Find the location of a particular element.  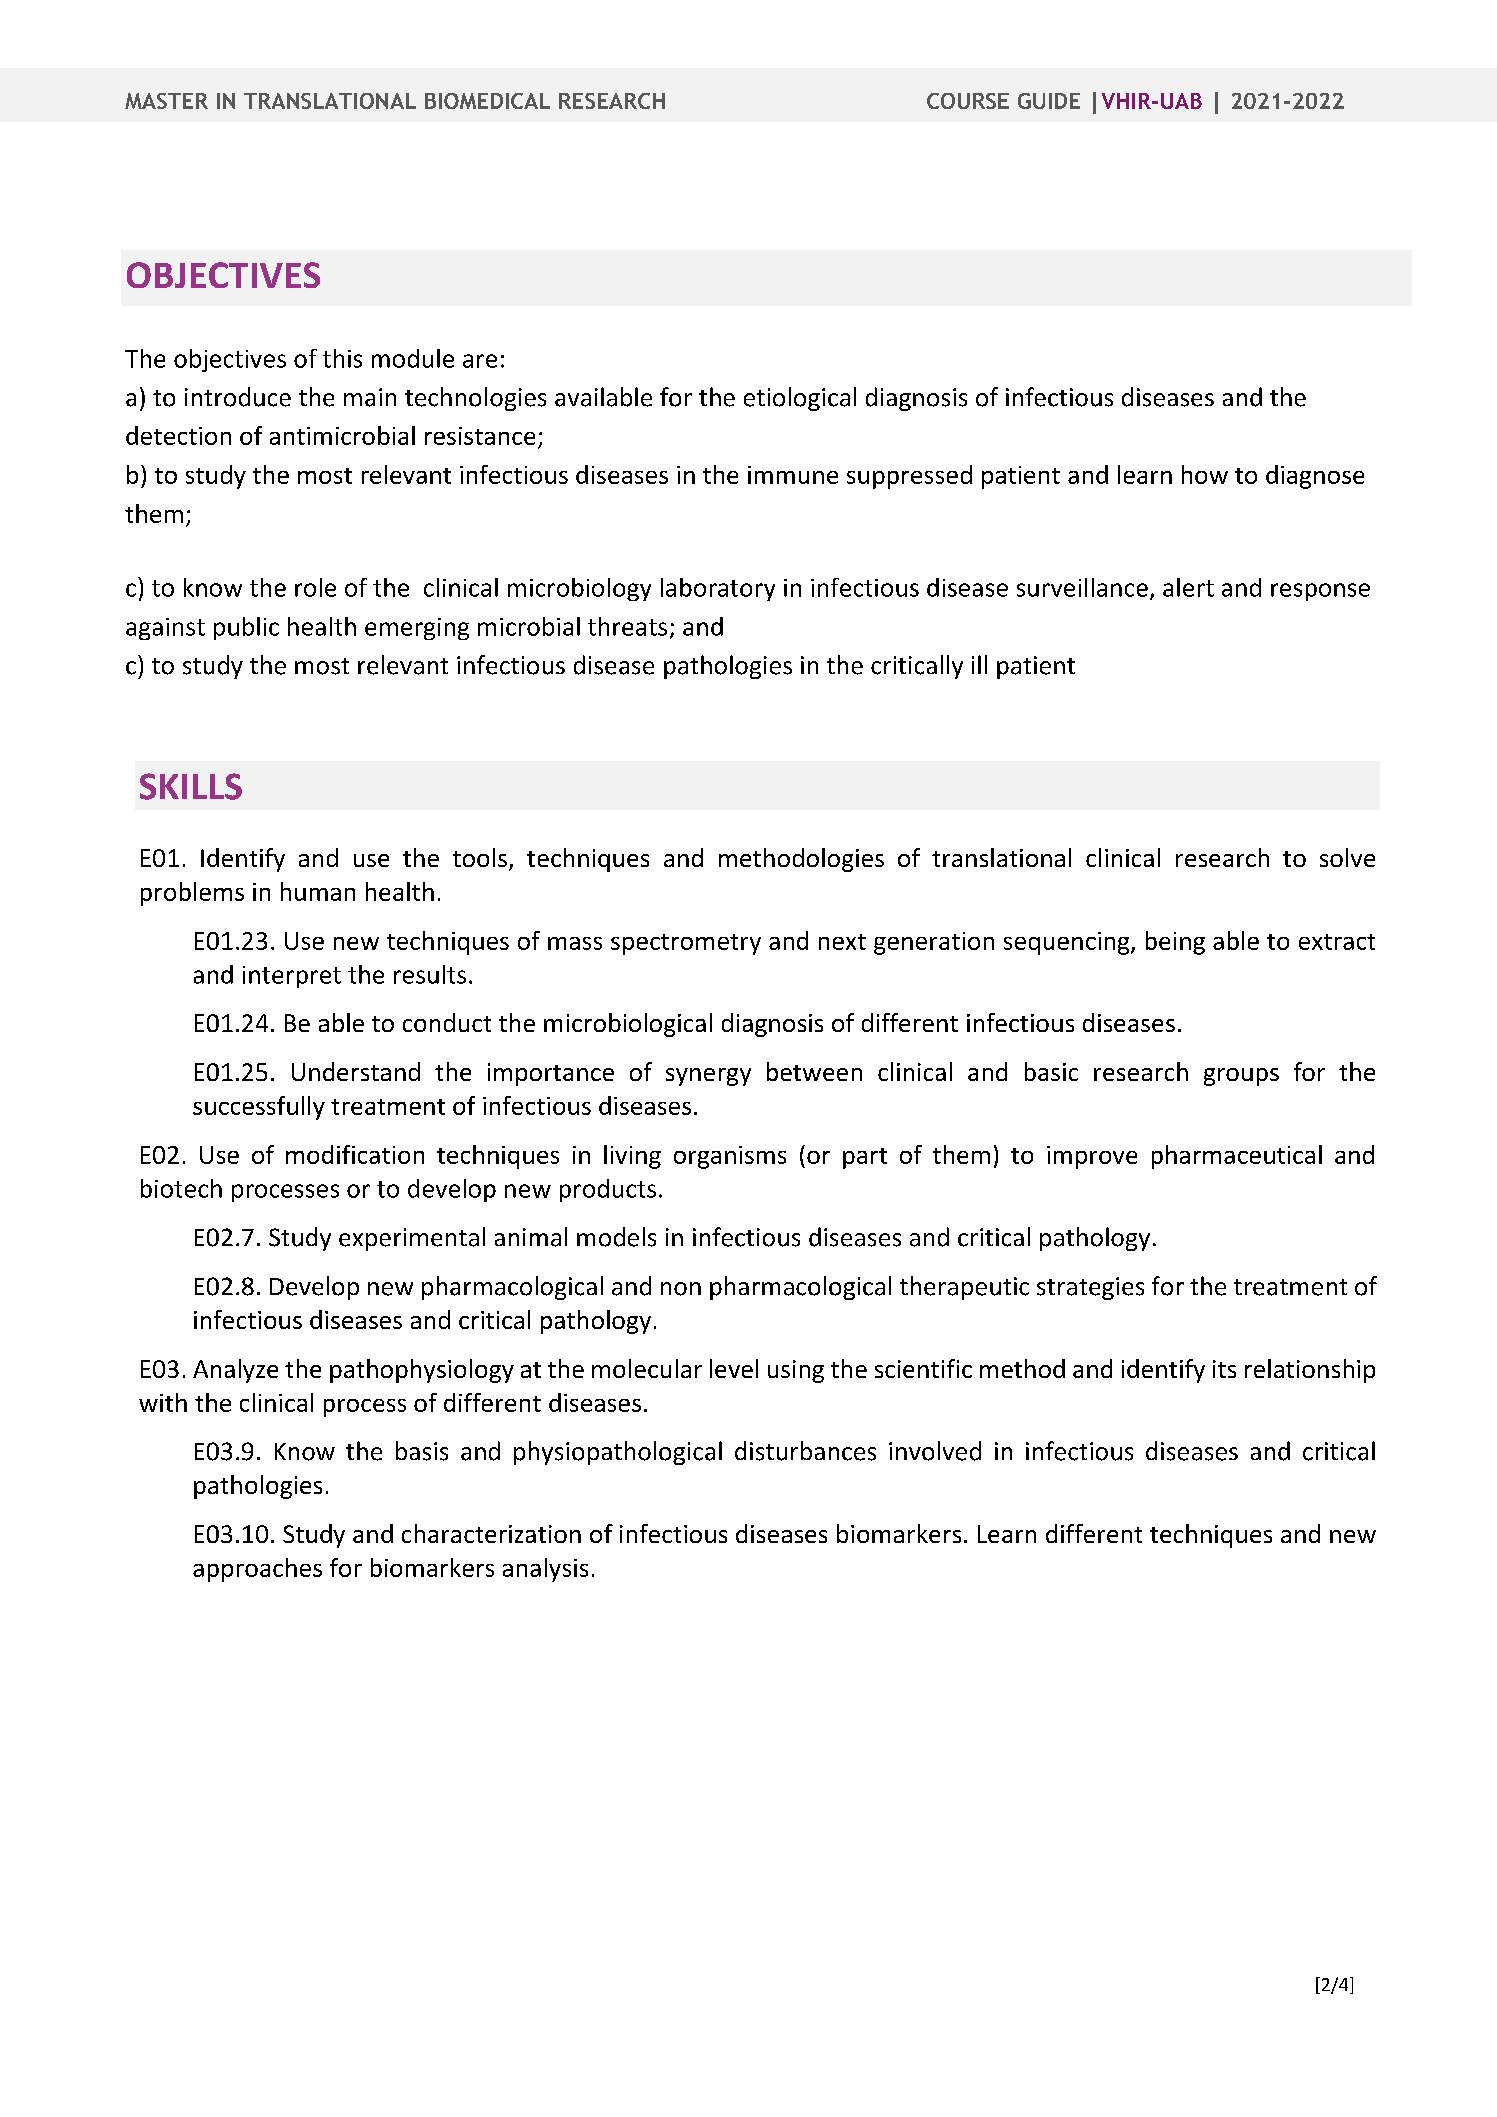

COURSE is located at coordinates (968, 101).
